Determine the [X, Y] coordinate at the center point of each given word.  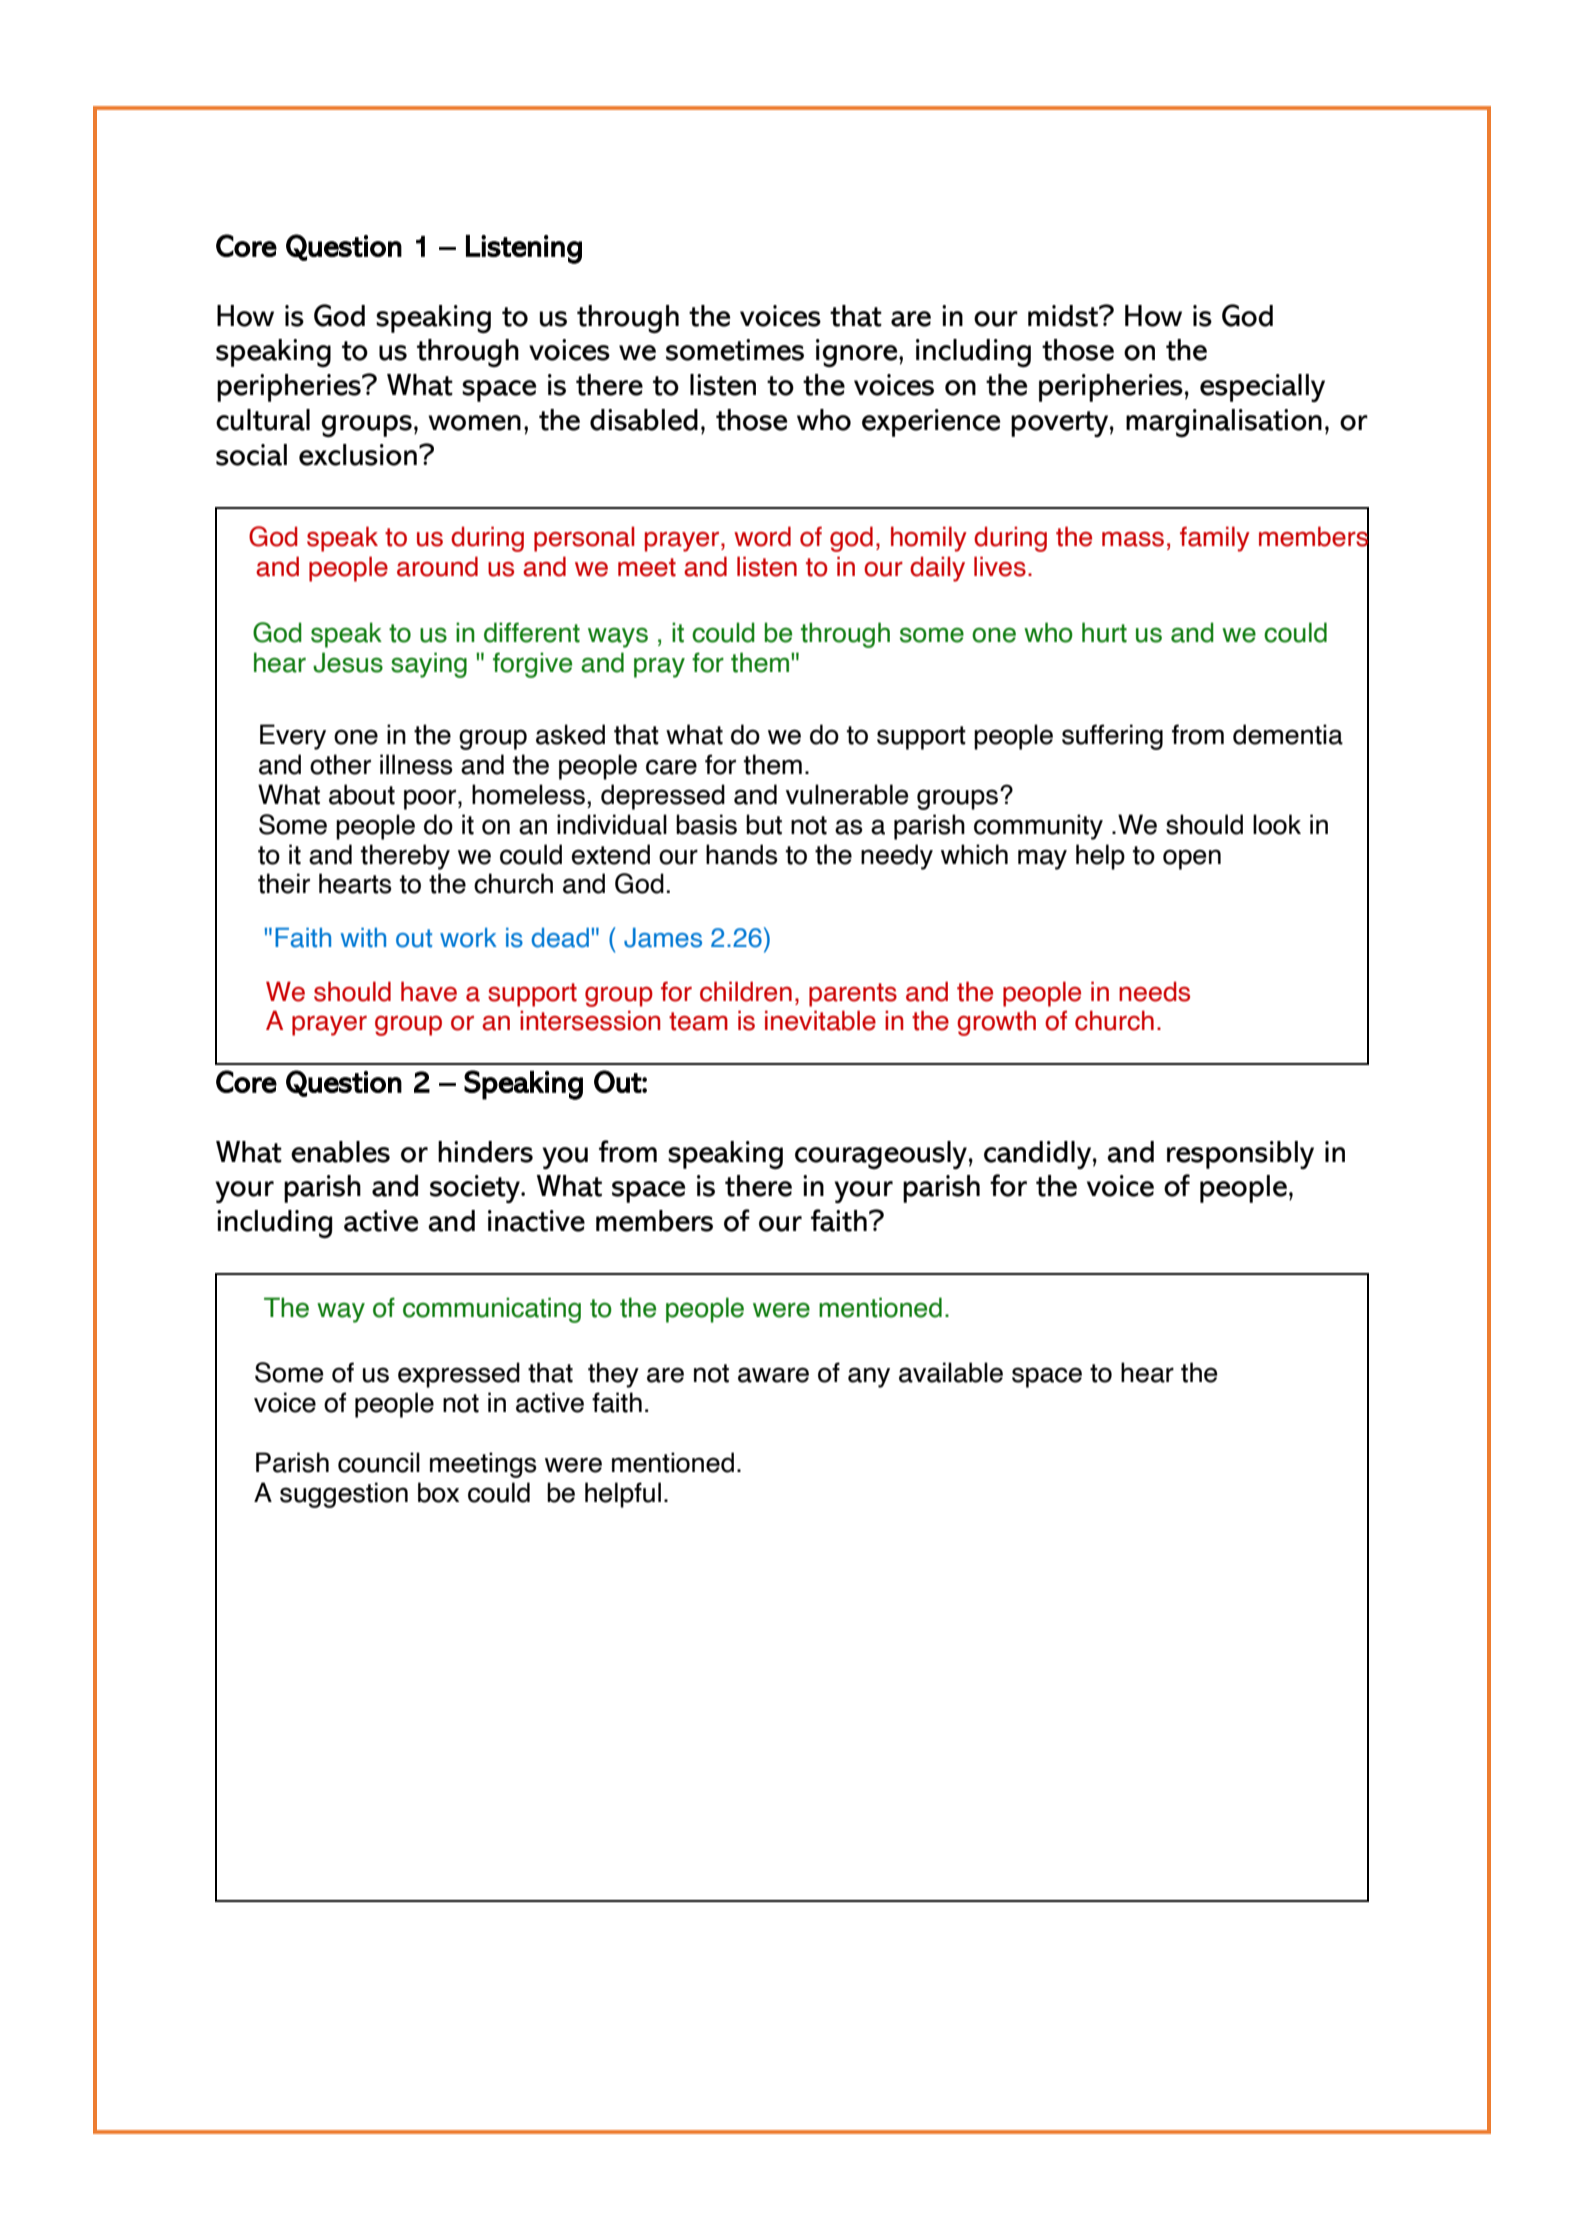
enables [340, 1152]
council [379, 1462]
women [474, 423]
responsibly [1240, 1155]
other [340, 764]
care [671, 767]
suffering [1112, 737]
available [951, 1372]
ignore [858, 353]
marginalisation [1224, 423]
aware [773, 1375]
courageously [881, 1155]
